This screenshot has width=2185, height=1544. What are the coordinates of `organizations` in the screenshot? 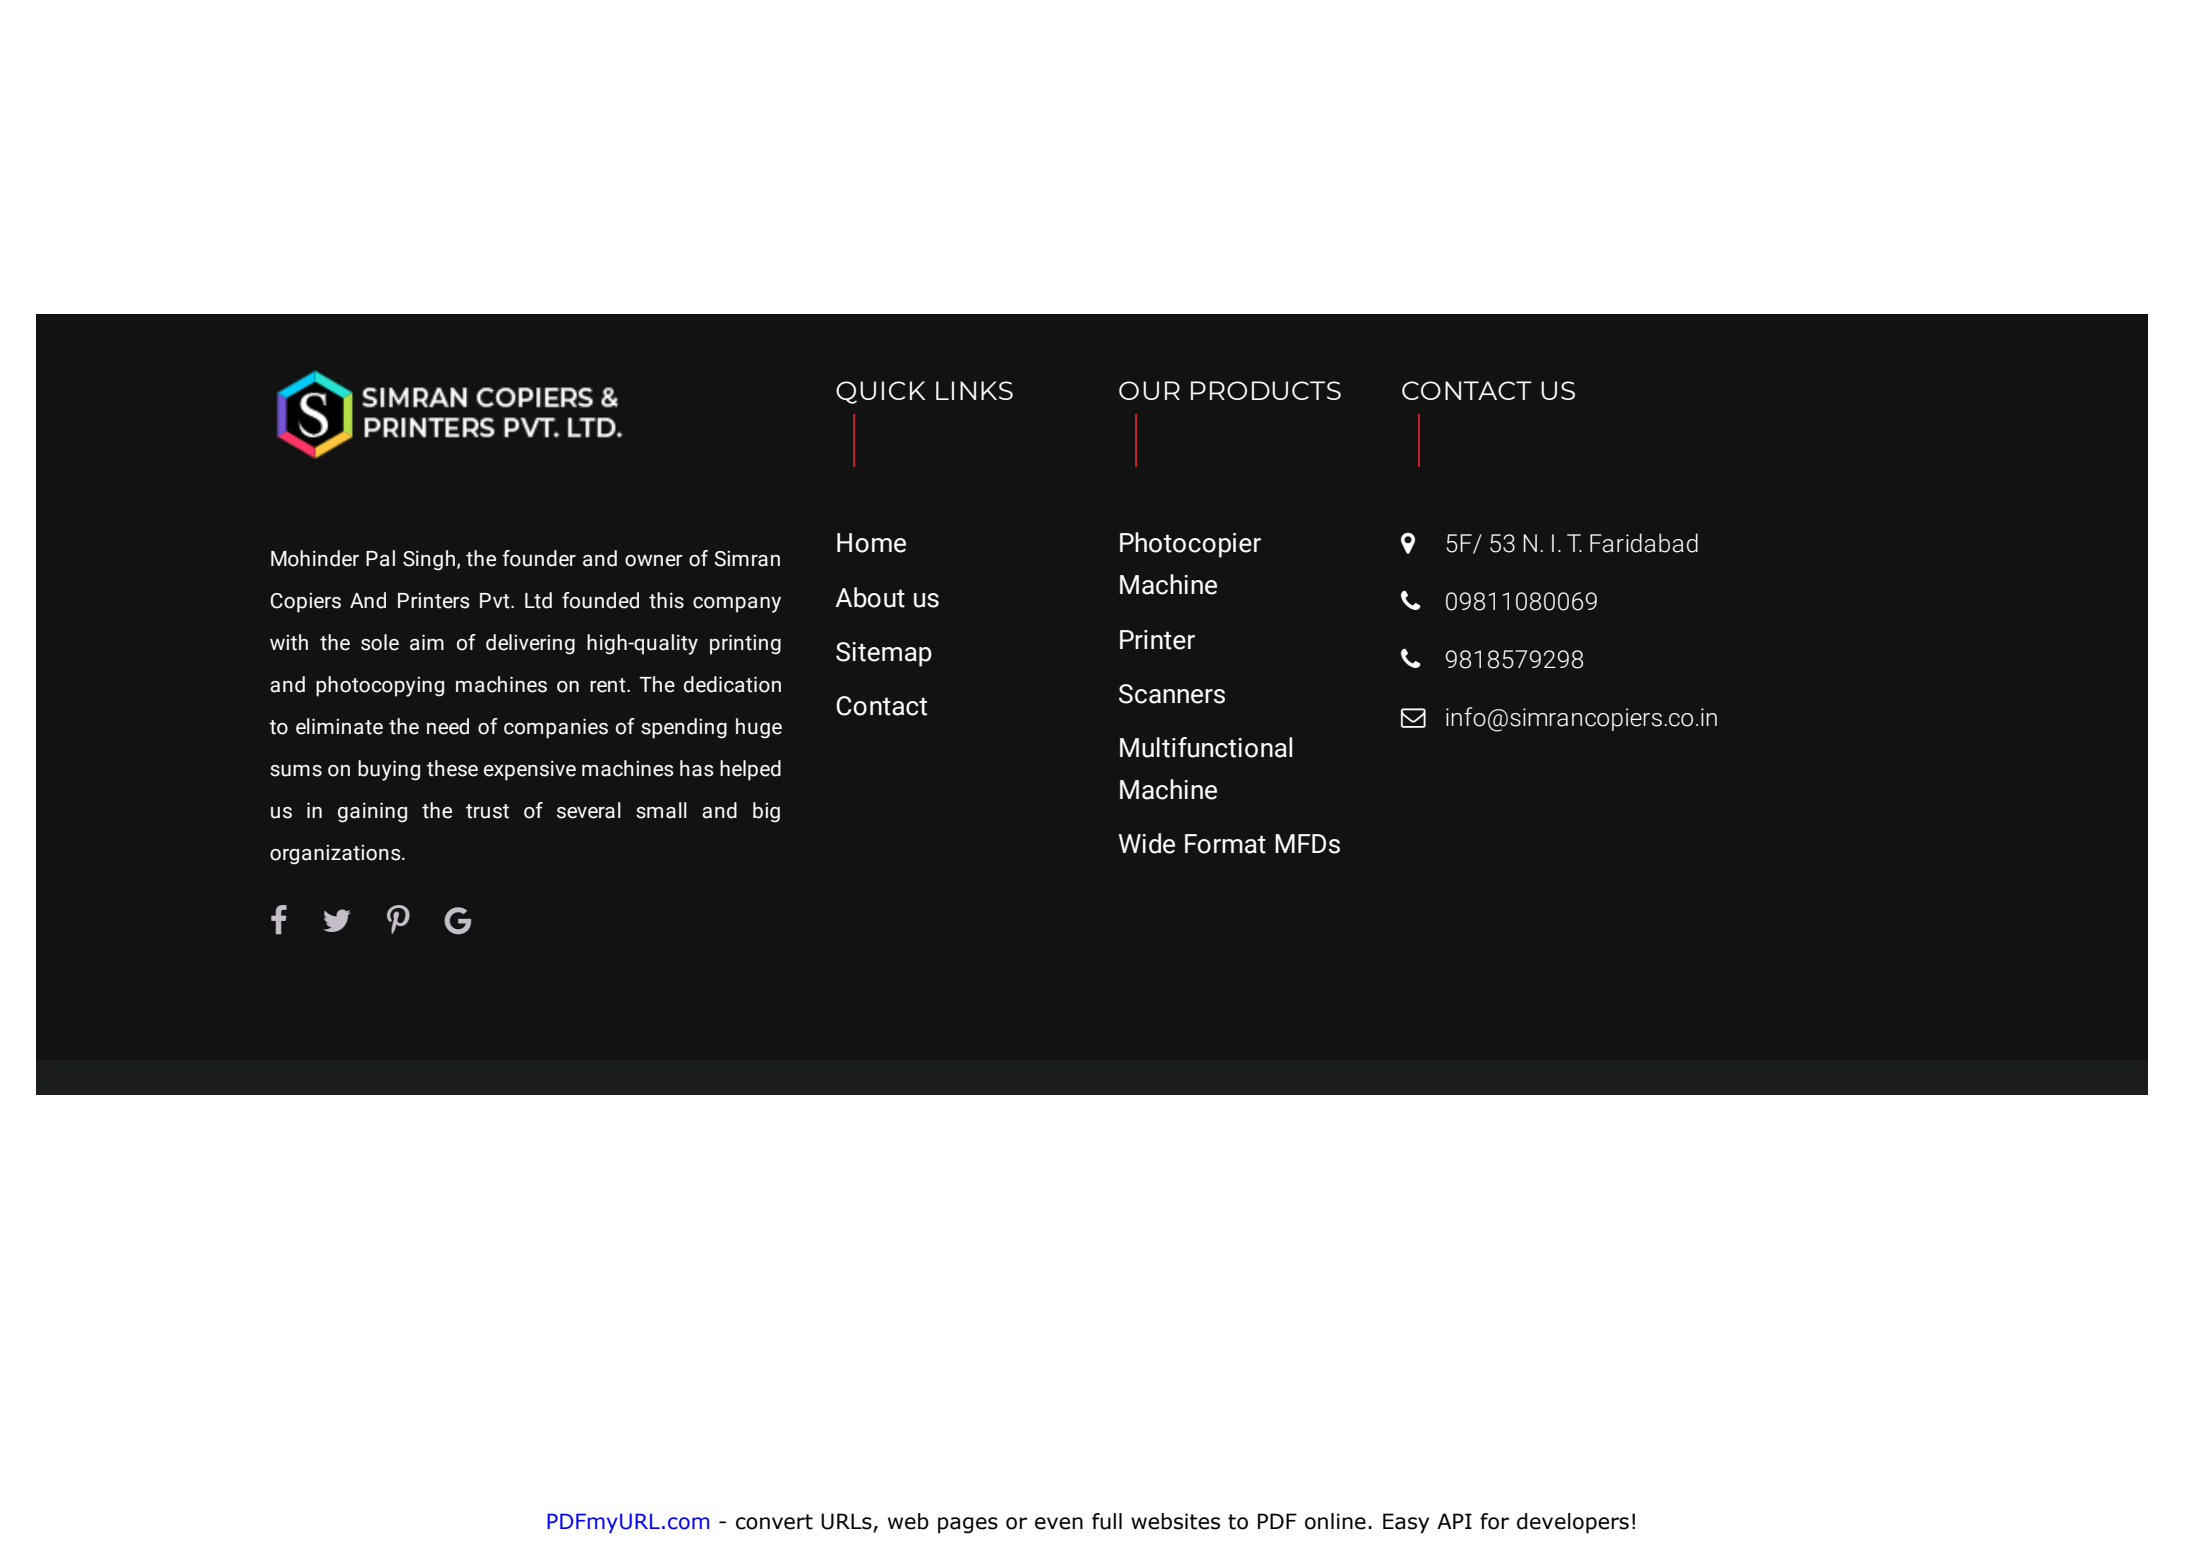 It's located at (336, 855).
